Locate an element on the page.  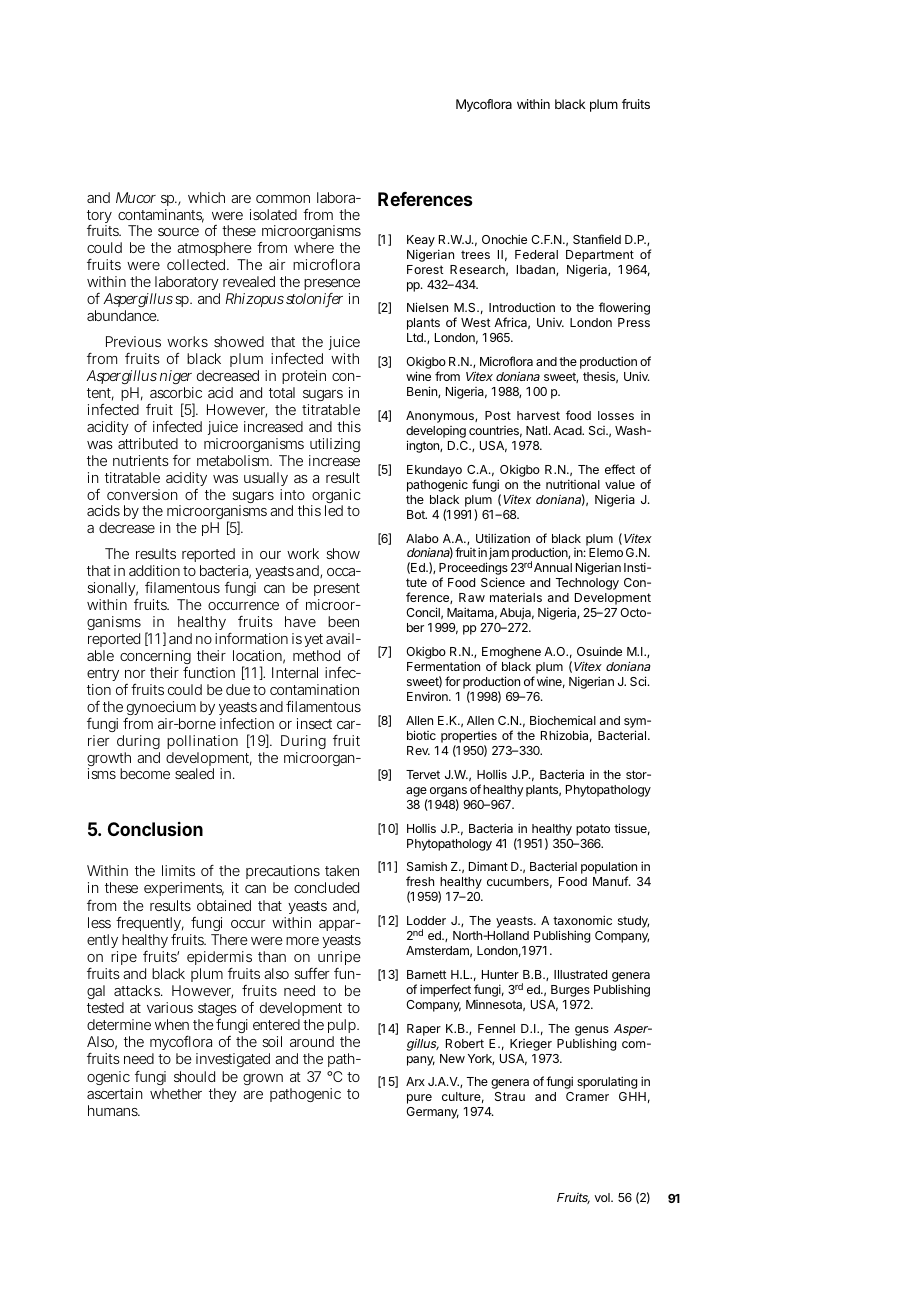
source is located at coordinates (178, 232).
